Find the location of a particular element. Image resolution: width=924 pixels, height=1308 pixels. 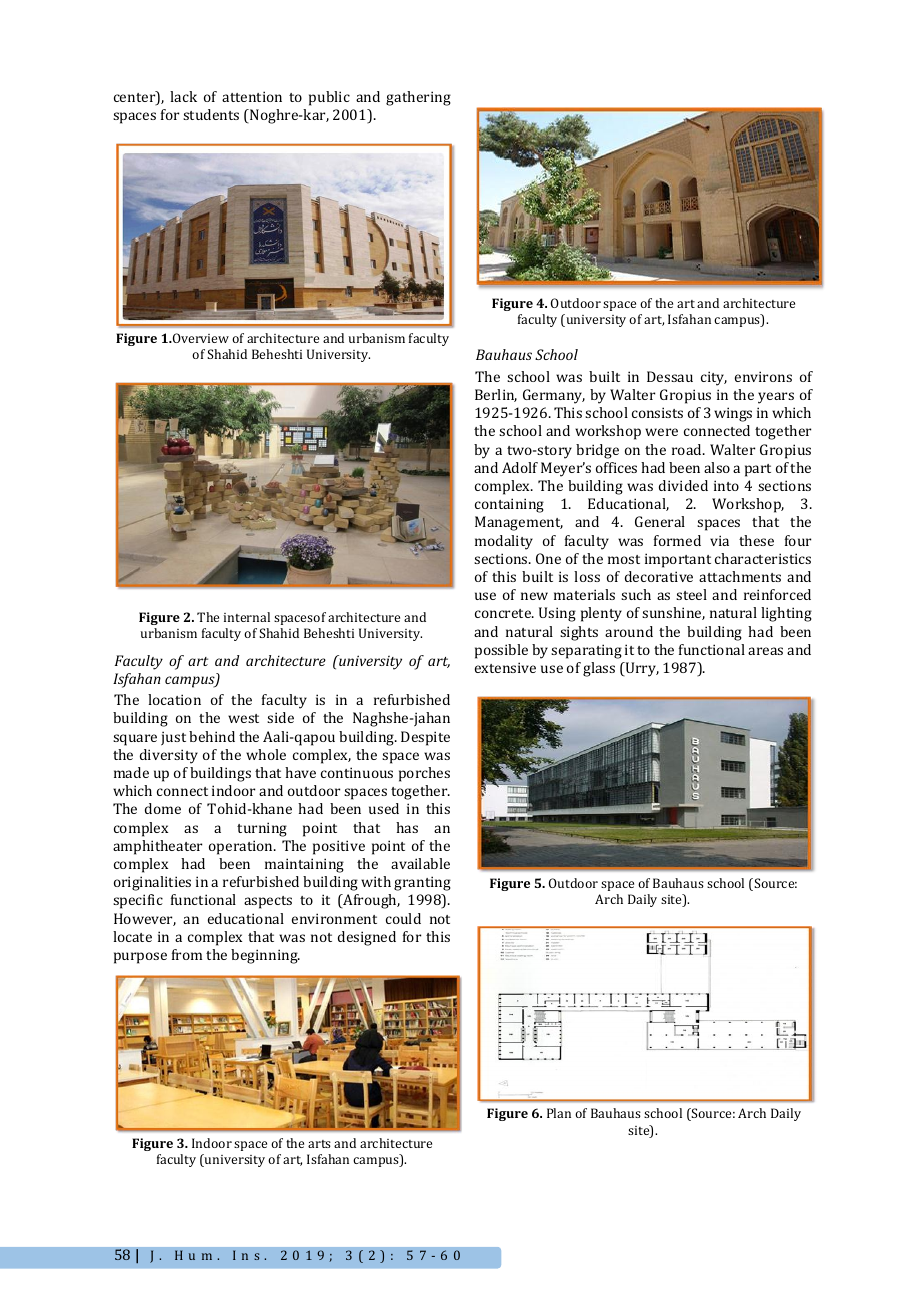

glass is located at coordinates (599, 669).
